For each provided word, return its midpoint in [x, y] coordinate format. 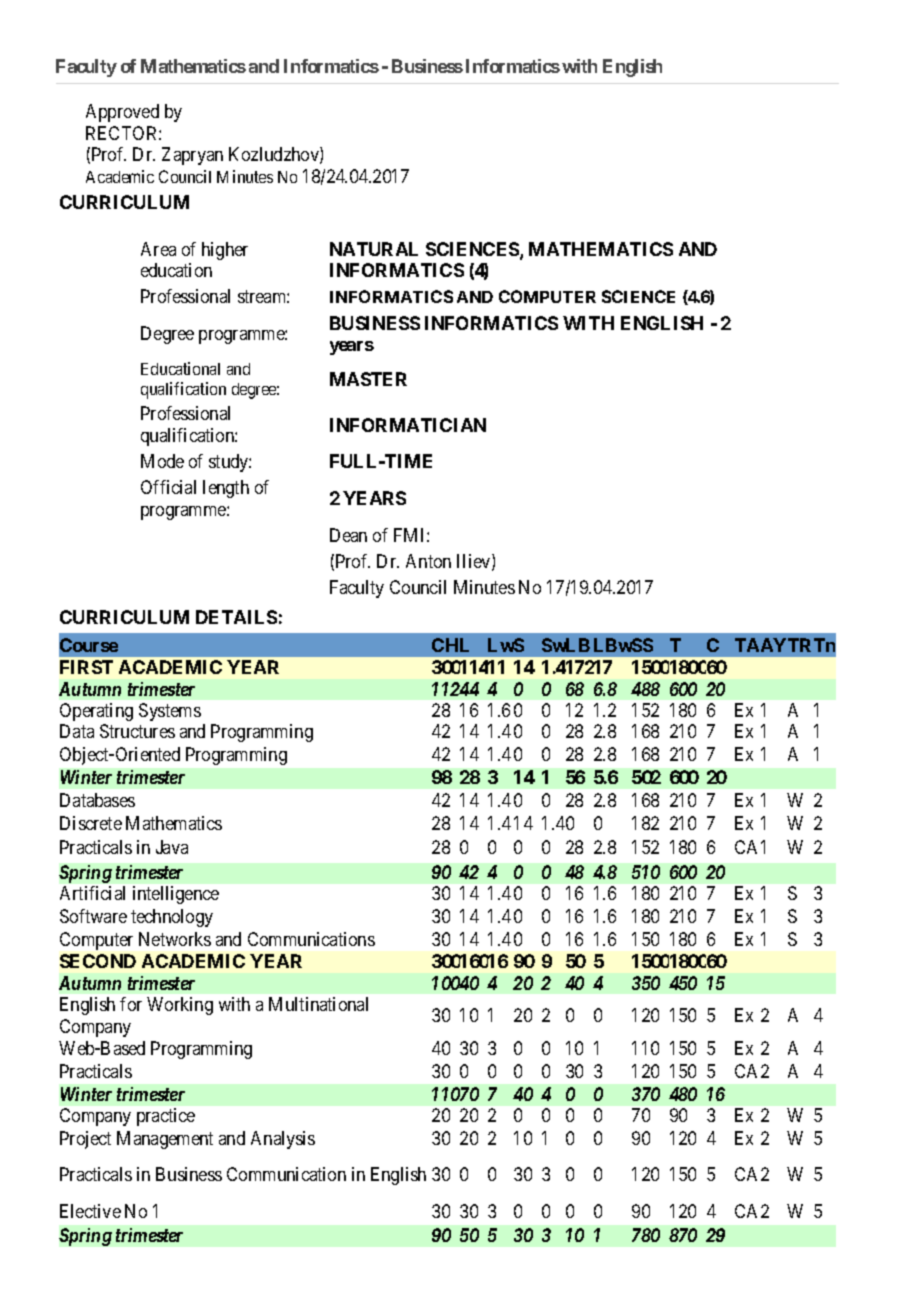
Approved [122, 113]
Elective [90, 1211]
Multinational [318, 1004]
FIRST [86, 667]
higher [225, 251]
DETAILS [236, 617]
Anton [428, 561]
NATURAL [374, 249]
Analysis [283, 1140]
